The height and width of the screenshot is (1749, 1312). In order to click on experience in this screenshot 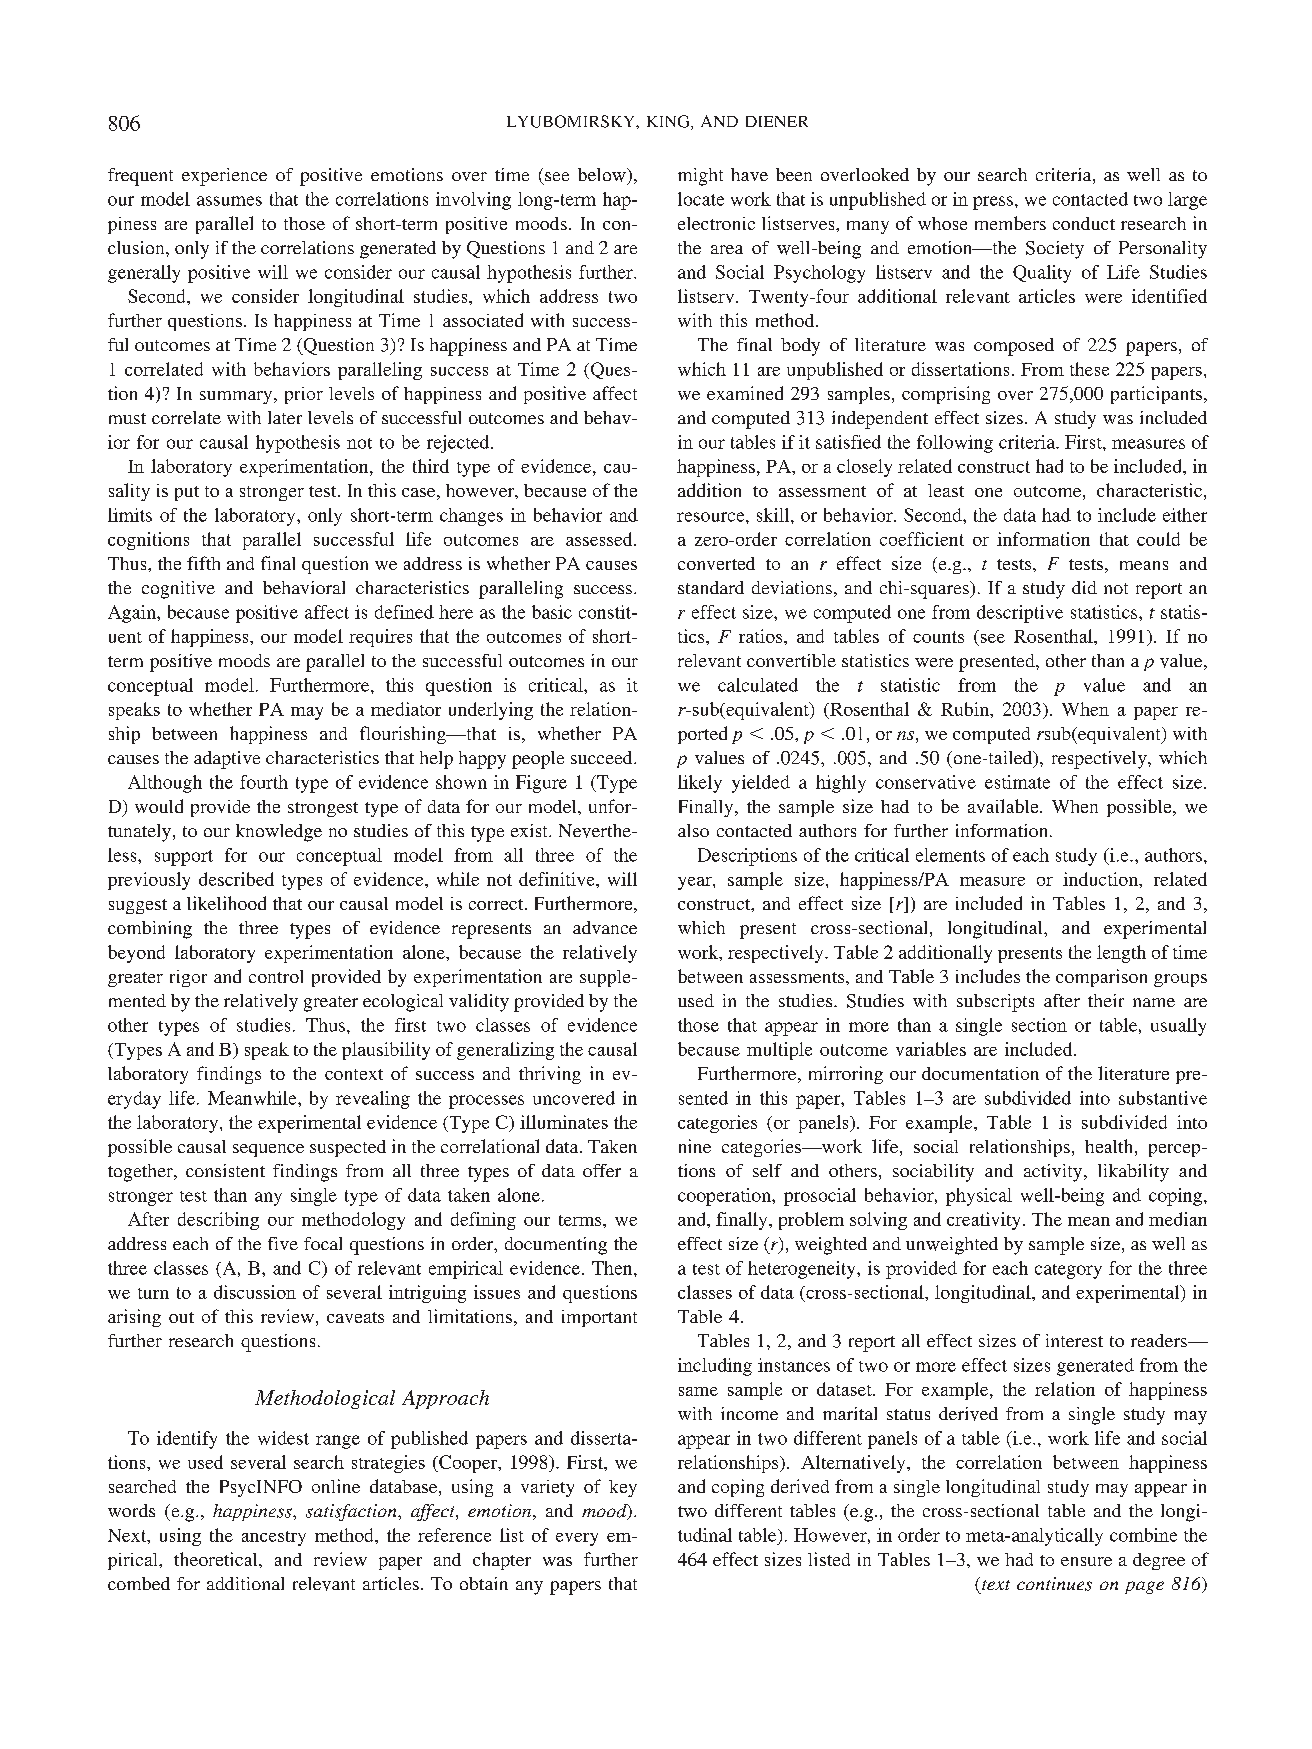, I will do `click(224, 177)`.
